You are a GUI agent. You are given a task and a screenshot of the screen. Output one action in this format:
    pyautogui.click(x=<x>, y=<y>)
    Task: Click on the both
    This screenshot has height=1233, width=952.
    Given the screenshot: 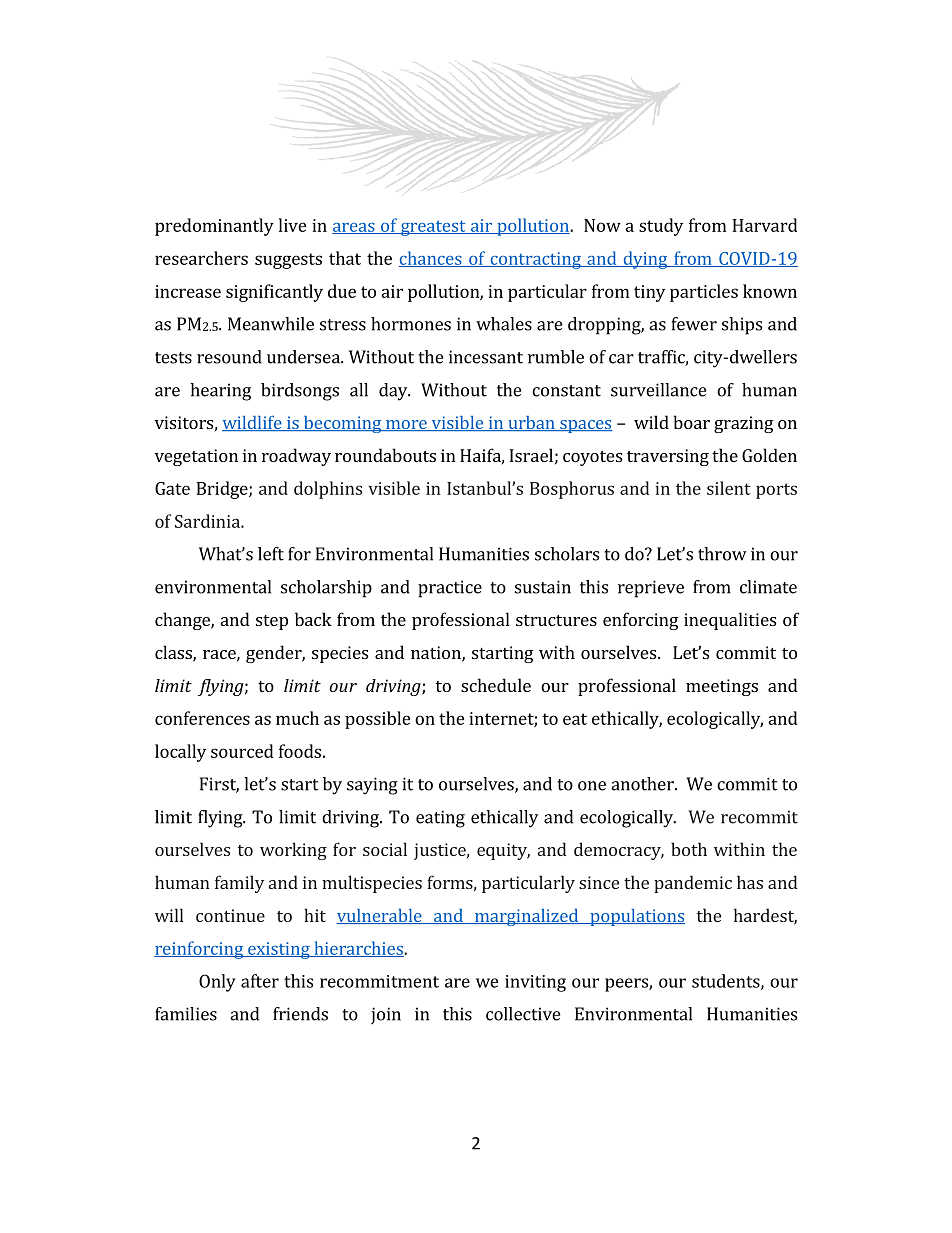 What is the action you would take?
    pyautogui.click(x=689, y=849)
